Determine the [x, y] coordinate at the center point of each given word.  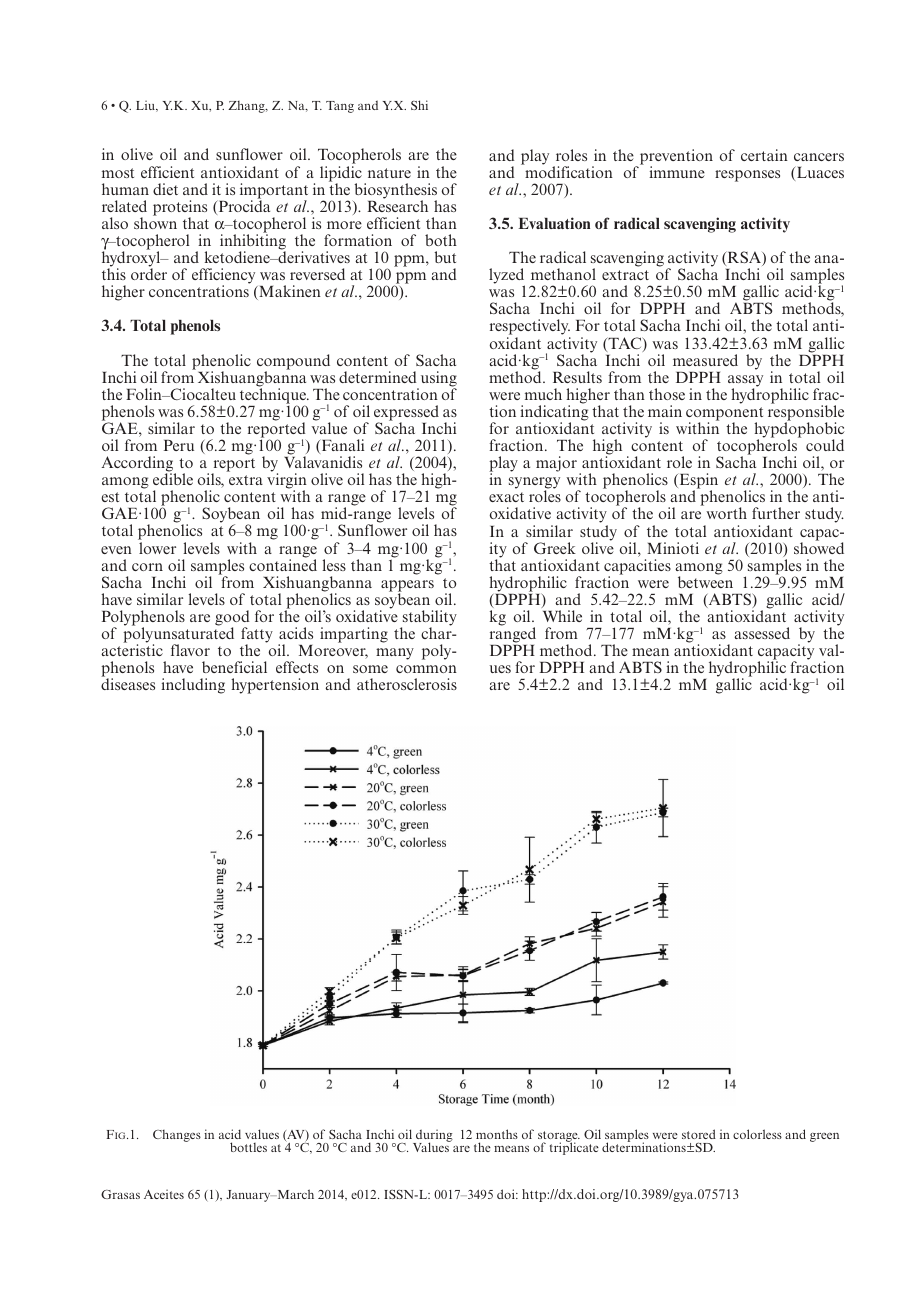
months [497, 1134]
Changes [177, 1136]
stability [429, 619]
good [232, 619]
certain [764, 155]
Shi [419, 105]
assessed [762, 633]
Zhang [247, 107]
